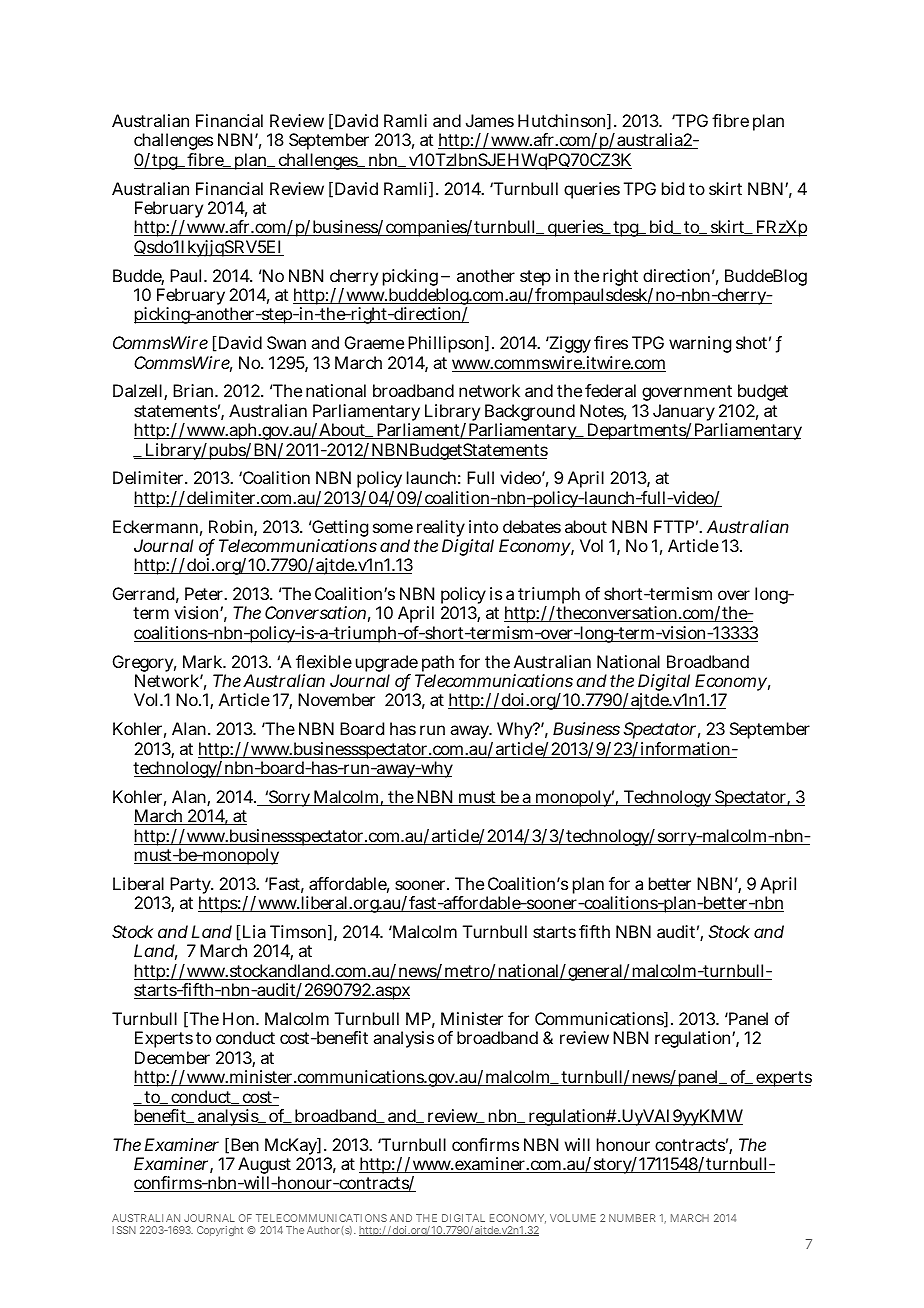  What do you see at coordinates (632, 1218) in the screenshot?
I see `NUMBER` at bounding box center [632, 1218].
